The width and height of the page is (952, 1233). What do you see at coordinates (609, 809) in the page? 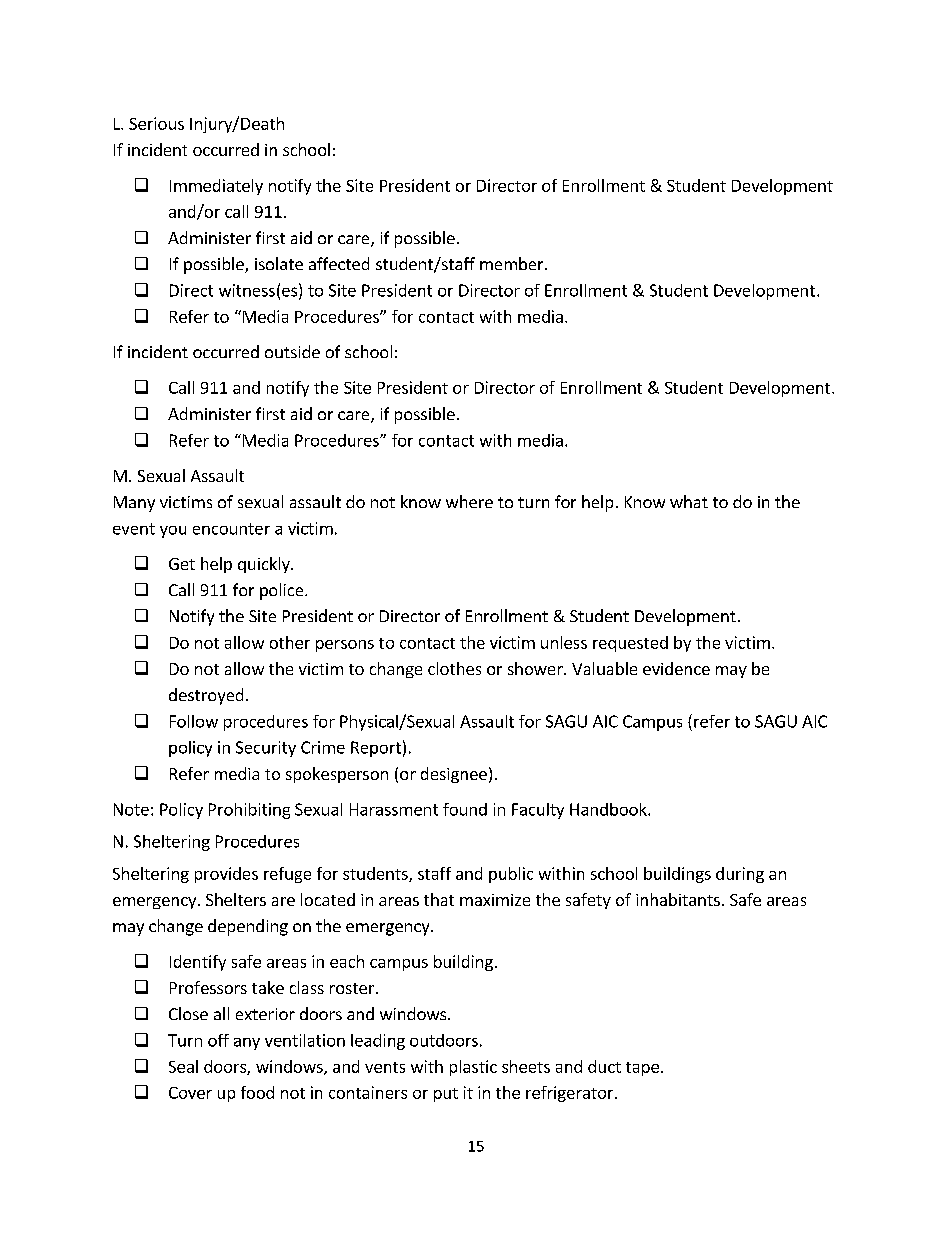
I see `Handbook` at bounding box center [609, 809].
